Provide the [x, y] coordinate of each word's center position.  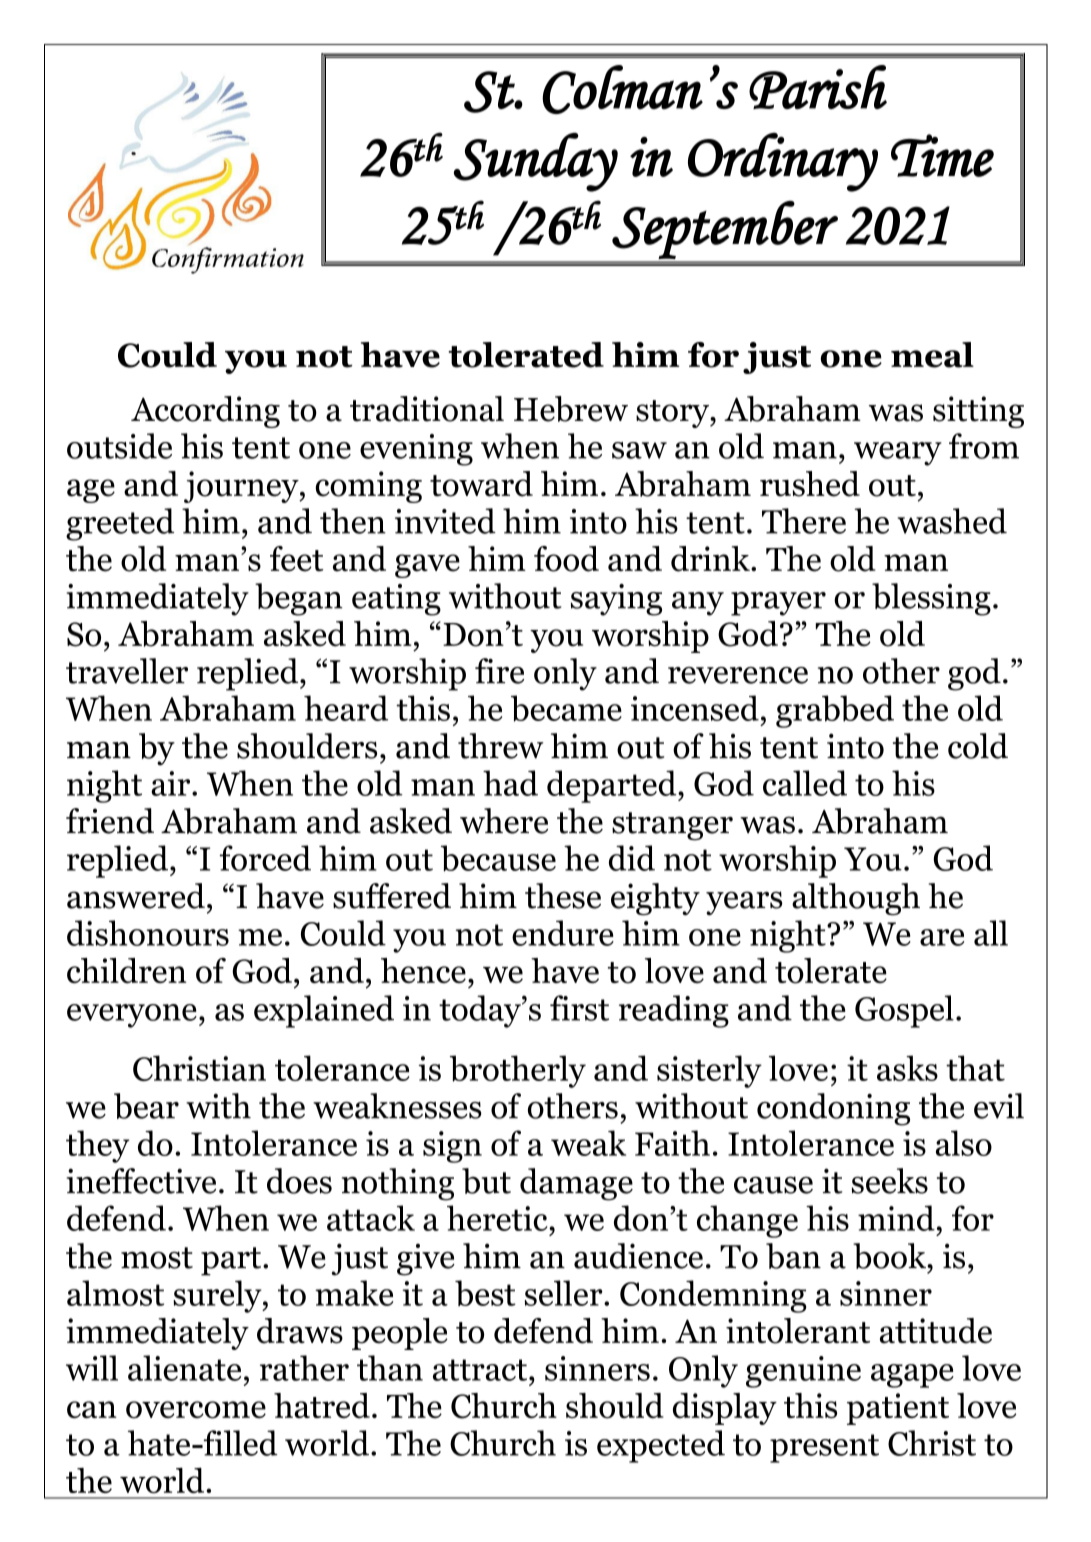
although [856, 899]
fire [499, 671]
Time [942, 155]
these [563, 896]
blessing [931, 599]
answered [136, 896]
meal [932, 355]
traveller [127, 671]
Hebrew [571, 409]
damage [576, 1184]
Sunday [536, 162]
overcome [196, 1410]
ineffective [141, 1181]
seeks [890, 1181]
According [205, 412]
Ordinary [783, 162]
